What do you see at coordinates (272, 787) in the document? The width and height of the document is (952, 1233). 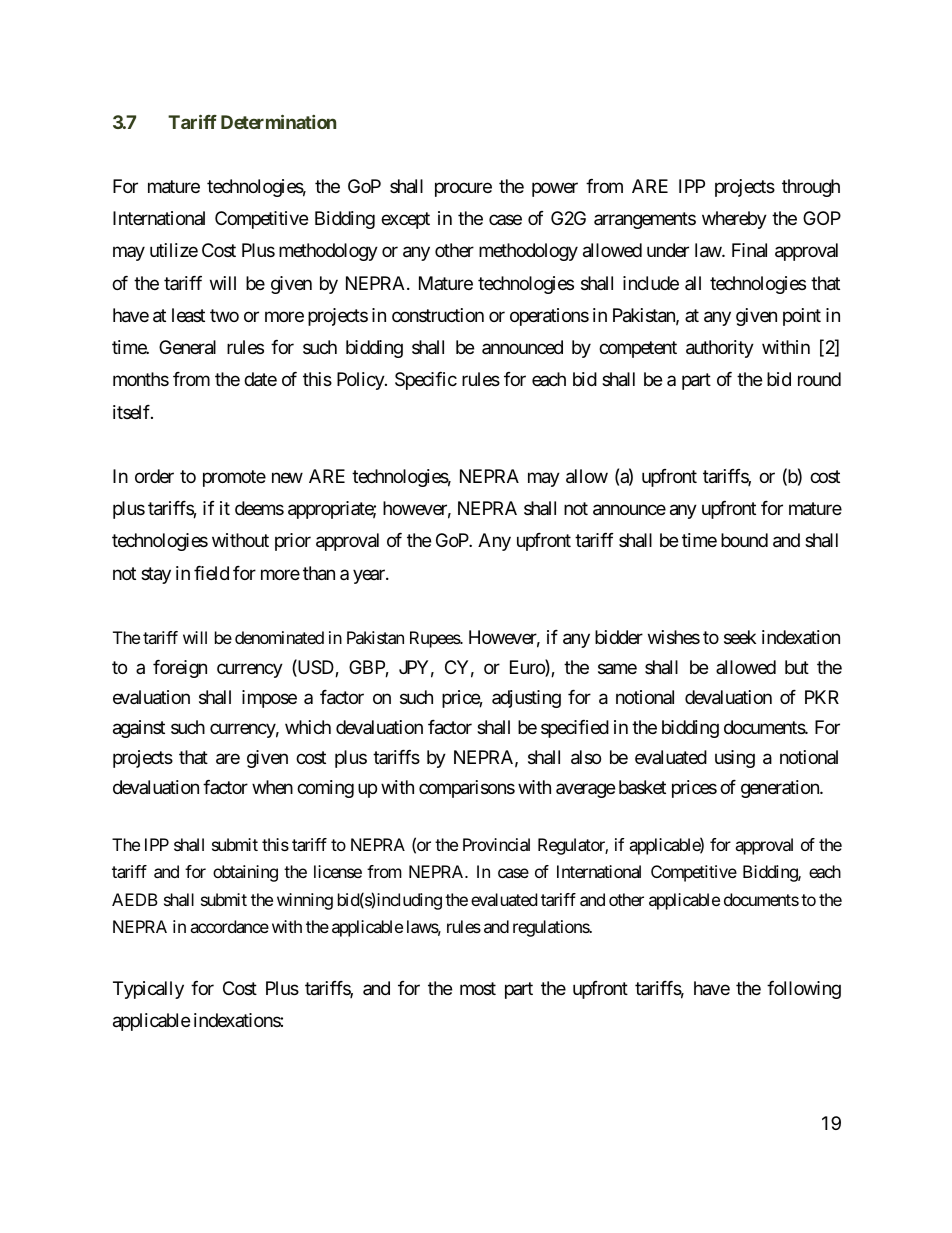 I see `when` at bounding box center [272, 787].
